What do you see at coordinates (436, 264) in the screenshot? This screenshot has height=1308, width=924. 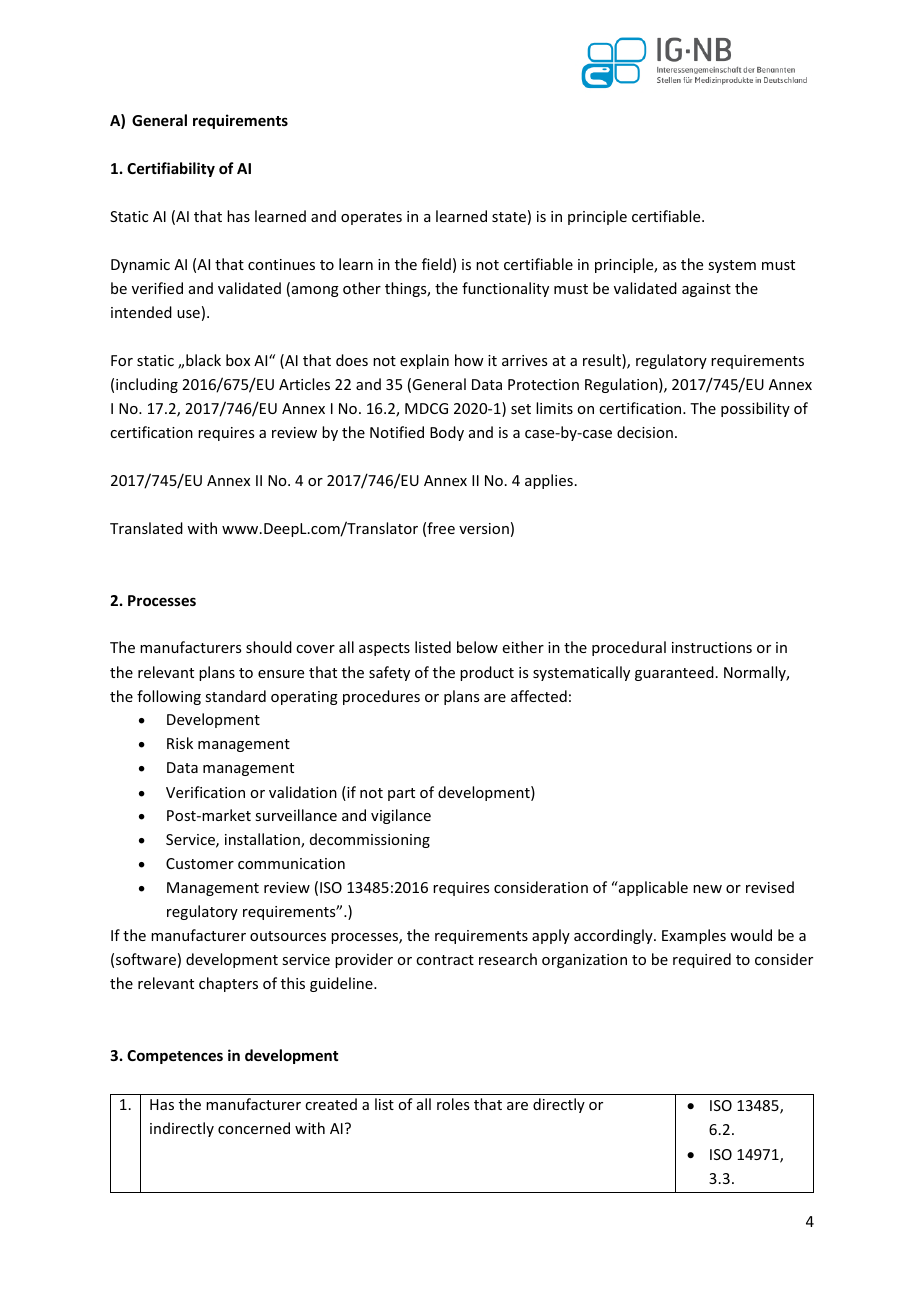 I see `field` at bounding box center [436, 264].
